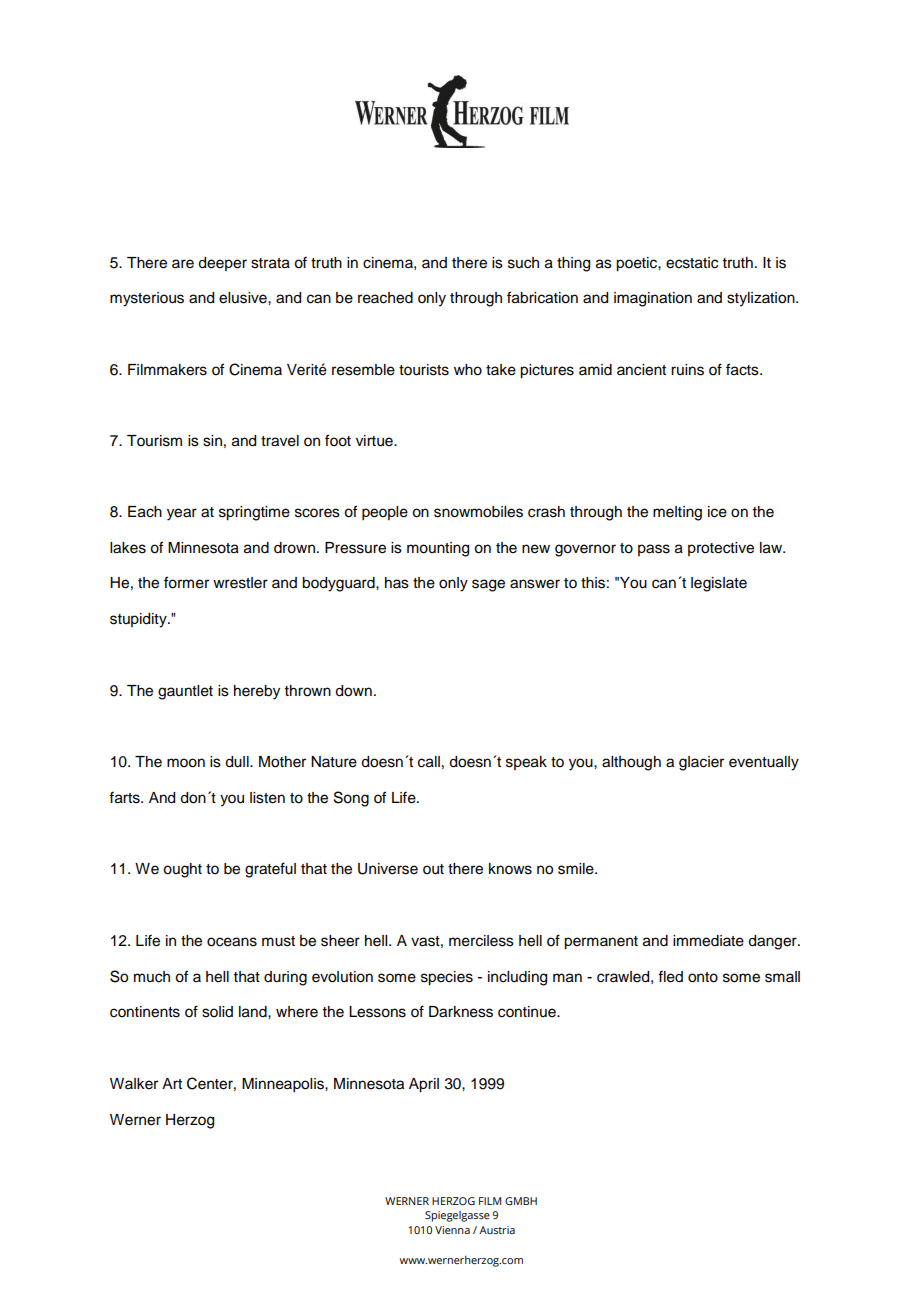  Describe the element at coordinates (244, 298) in the screenshot. I see `elusive` at that location.
